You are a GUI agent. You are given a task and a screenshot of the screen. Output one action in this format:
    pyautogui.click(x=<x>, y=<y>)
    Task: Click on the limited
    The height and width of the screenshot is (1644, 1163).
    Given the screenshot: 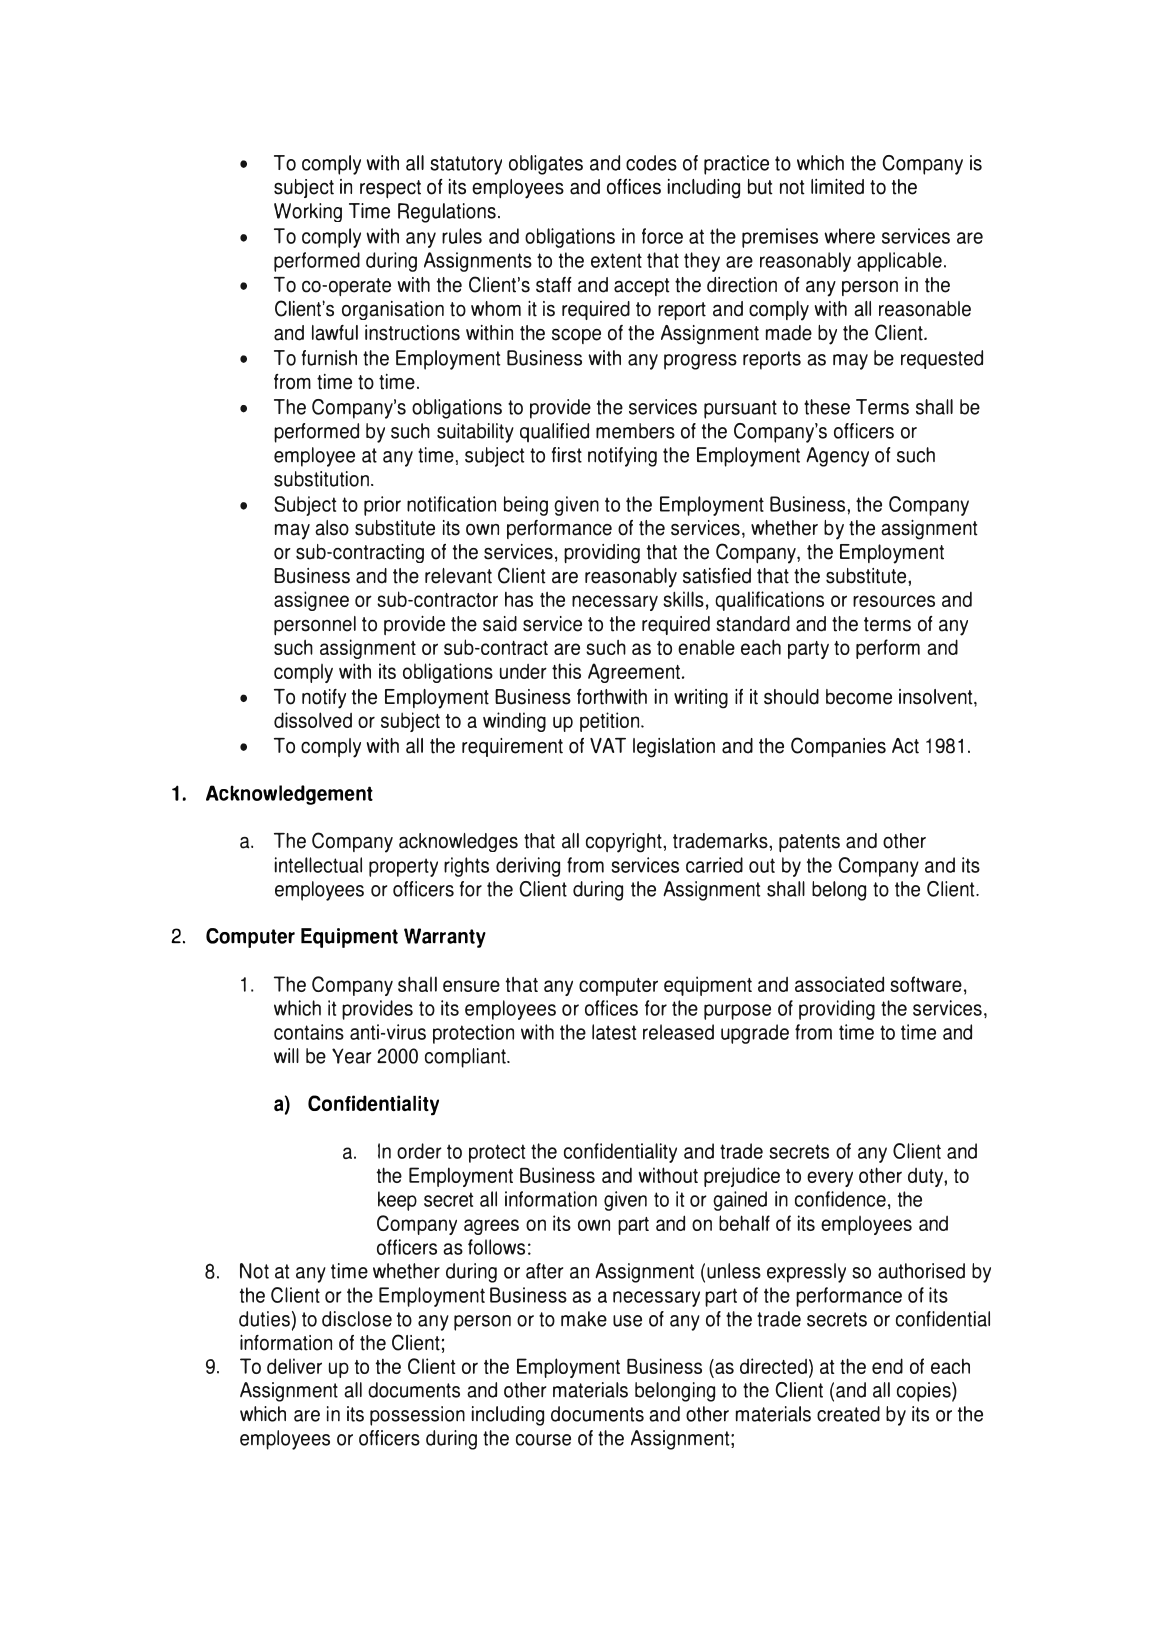 What is the action you would take?
    pyautogui.click(x=837, y=186)
